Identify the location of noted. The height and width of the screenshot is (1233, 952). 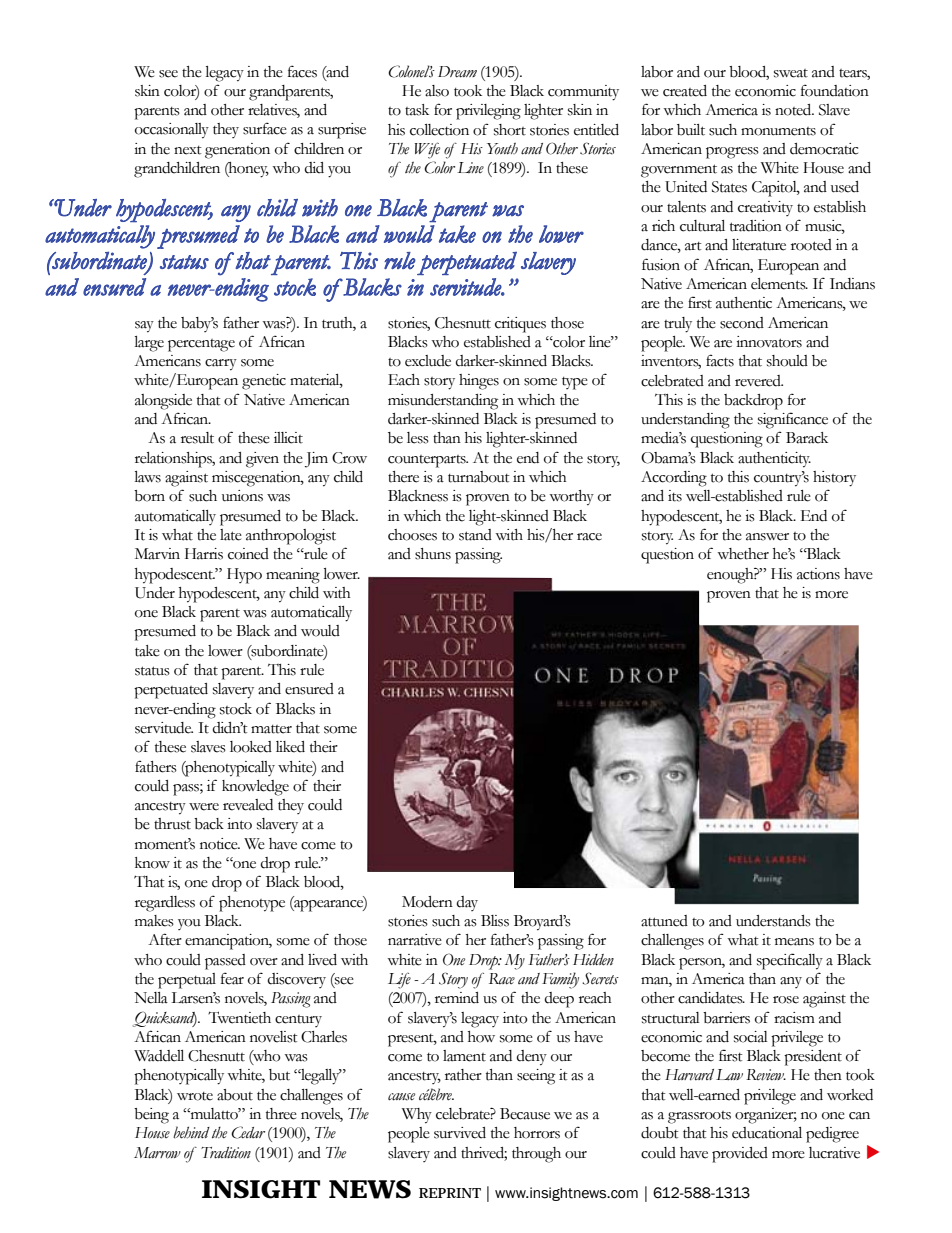
(794, 110).
